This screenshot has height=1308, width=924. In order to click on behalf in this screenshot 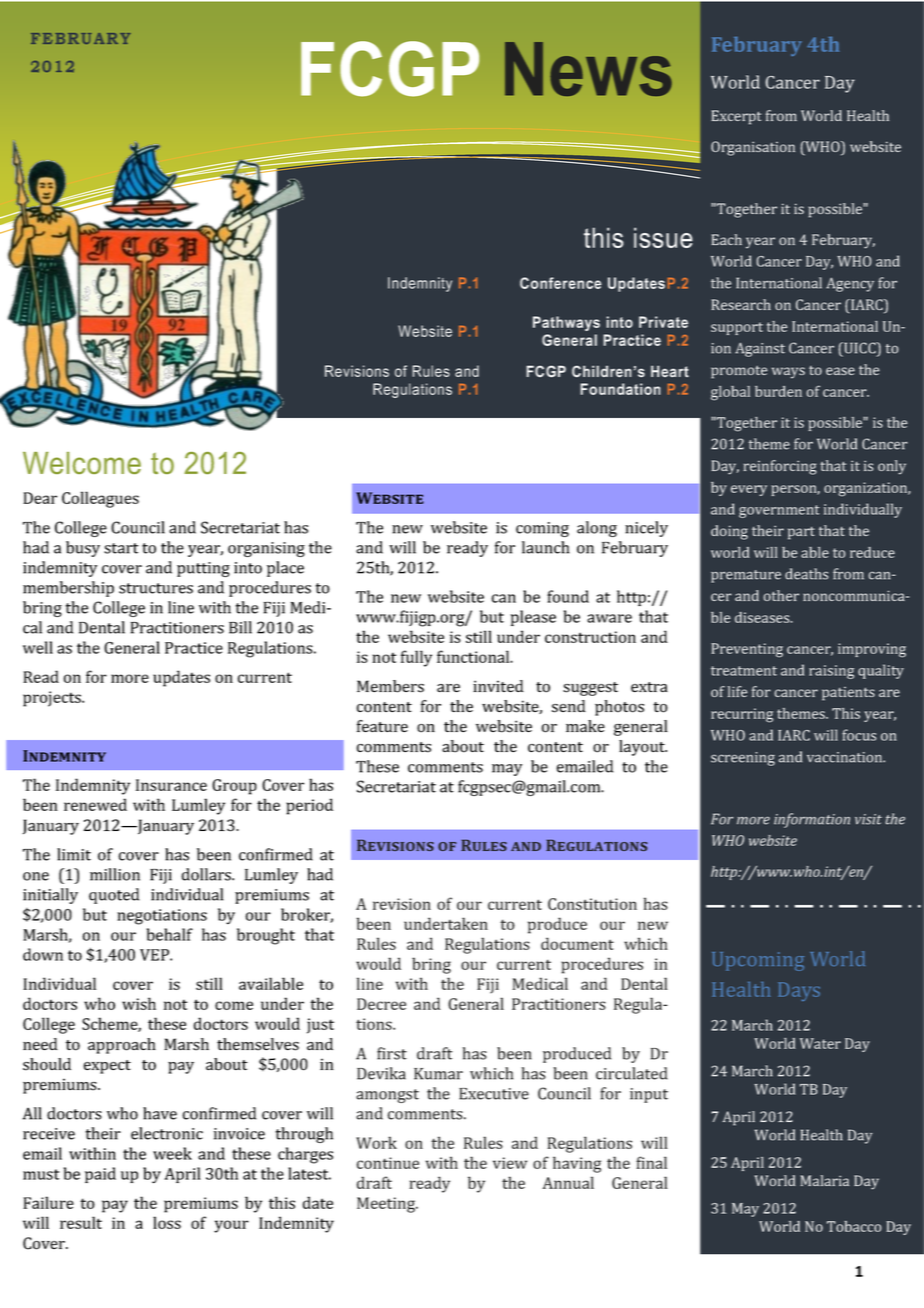, I will do `click(170, 934)`.
